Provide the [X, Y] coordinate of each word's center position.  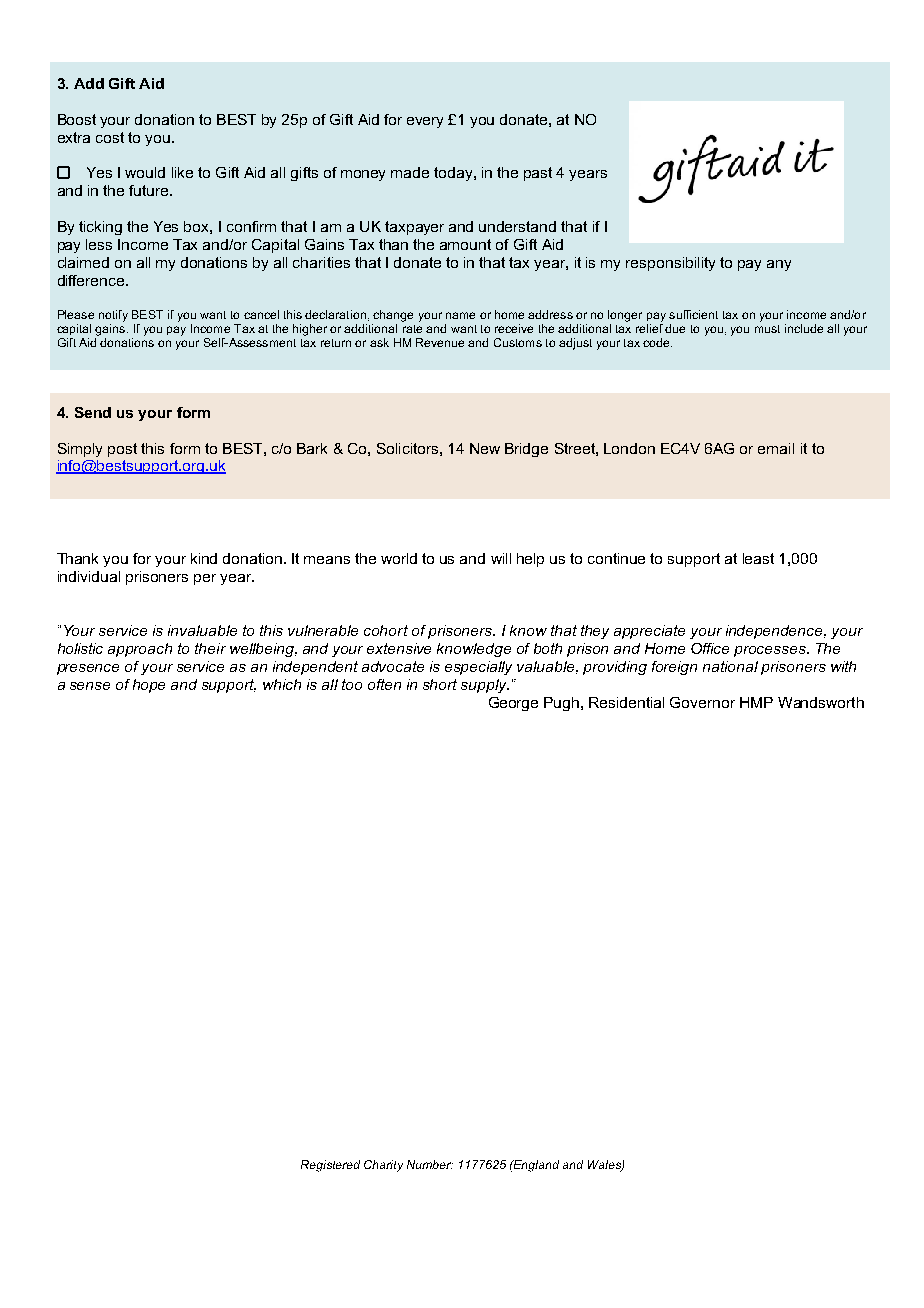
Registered [330, 1166]
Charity [383, 1166]
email [776, 448]
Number [430, 1164]
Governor [702, 702]
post [122, 450]
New [485, 448]
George [513, 704]
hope [149, 686]
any [779, 265]
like [182, 172]
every [425, 122]
